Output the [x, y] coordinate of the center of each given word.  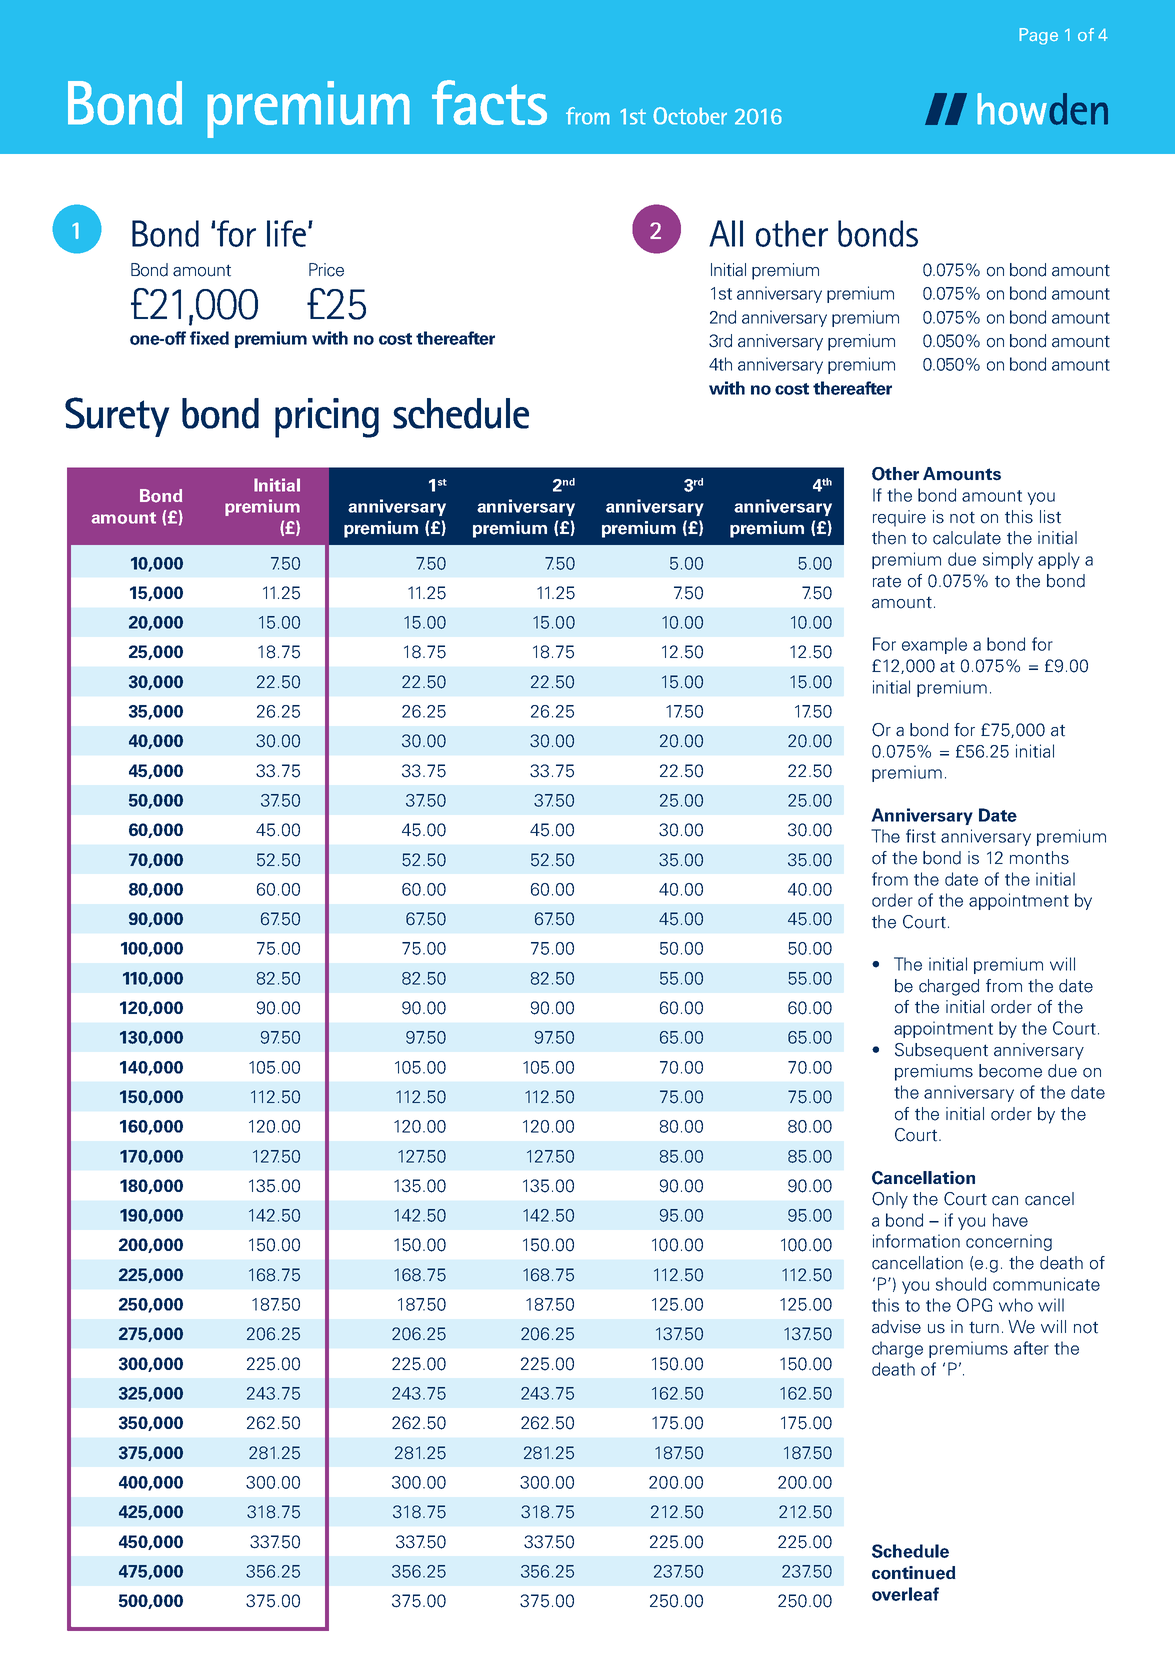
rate [887, 582]
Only [890, 1200]
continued [914, 1573]
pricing [327, 418]
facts [489, 102]
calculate [967, 538]
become [1010, 1071]
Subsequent [941, 1051]
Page [1038, 36]
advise [896, 1327]
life [286, 233]
